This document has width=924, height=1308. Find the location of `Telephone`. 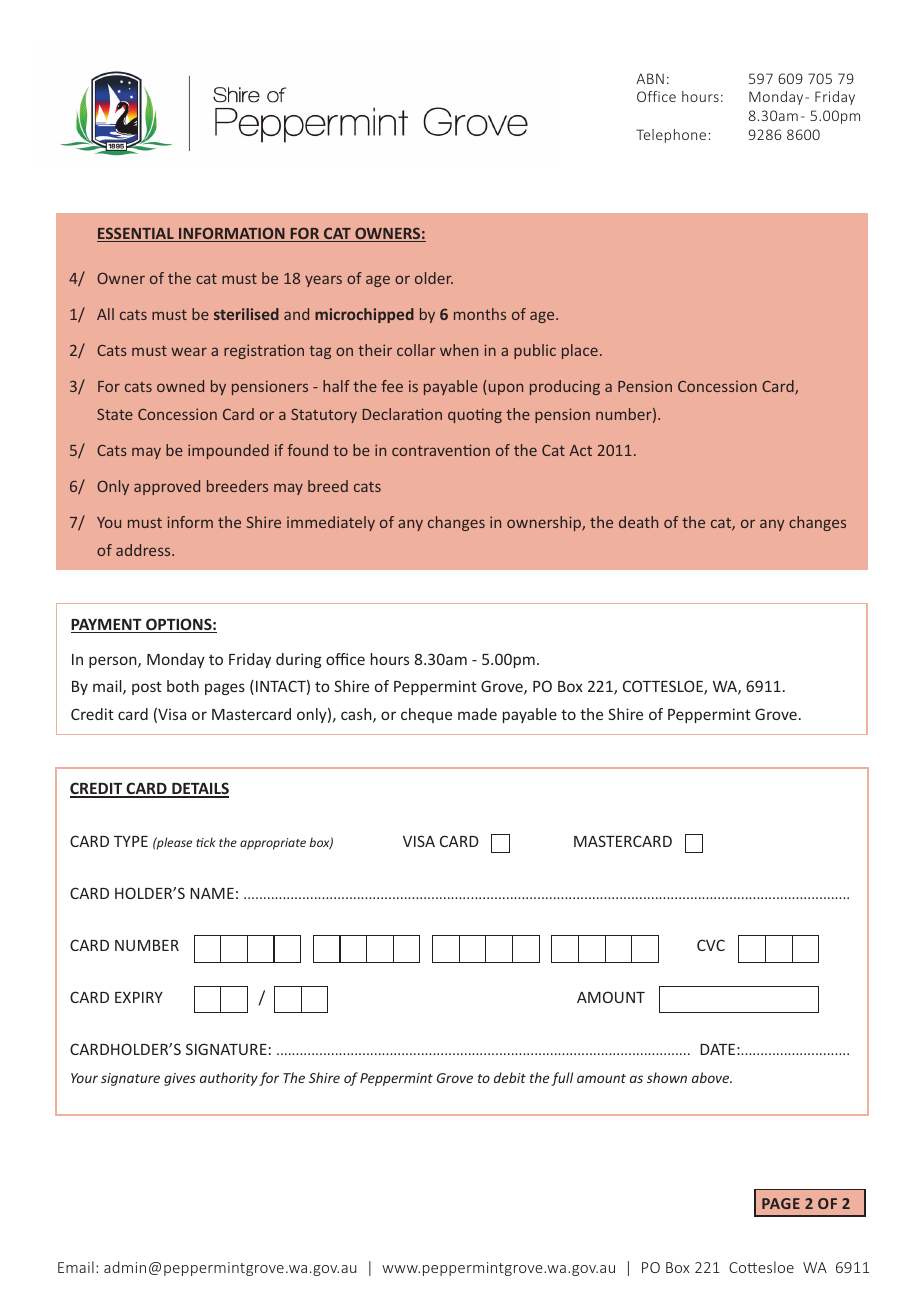

Telephone is located at coordinates (671, 136).
